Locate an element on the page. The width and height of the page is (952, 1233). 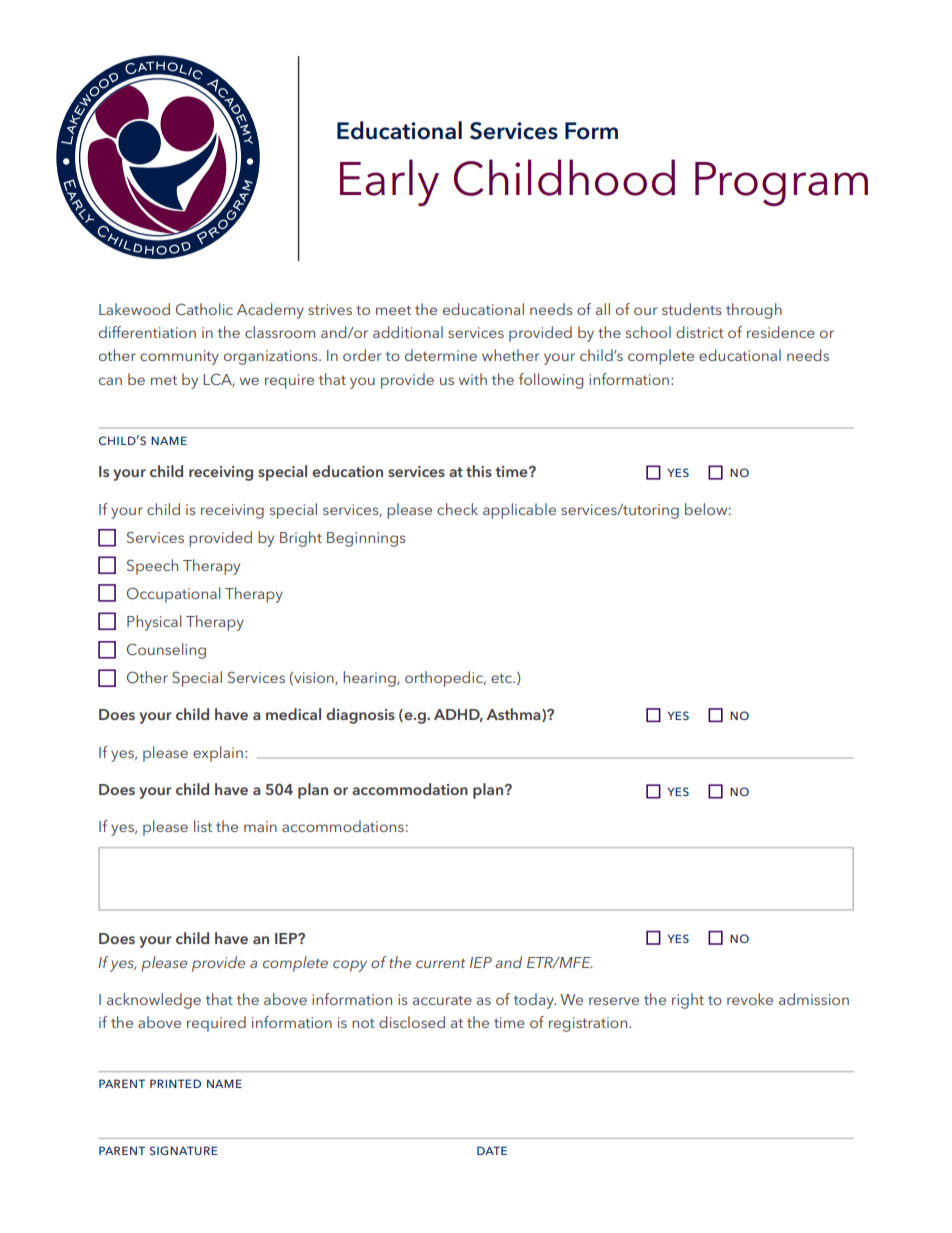
orthopedic is located at coordinates (445, 679).
